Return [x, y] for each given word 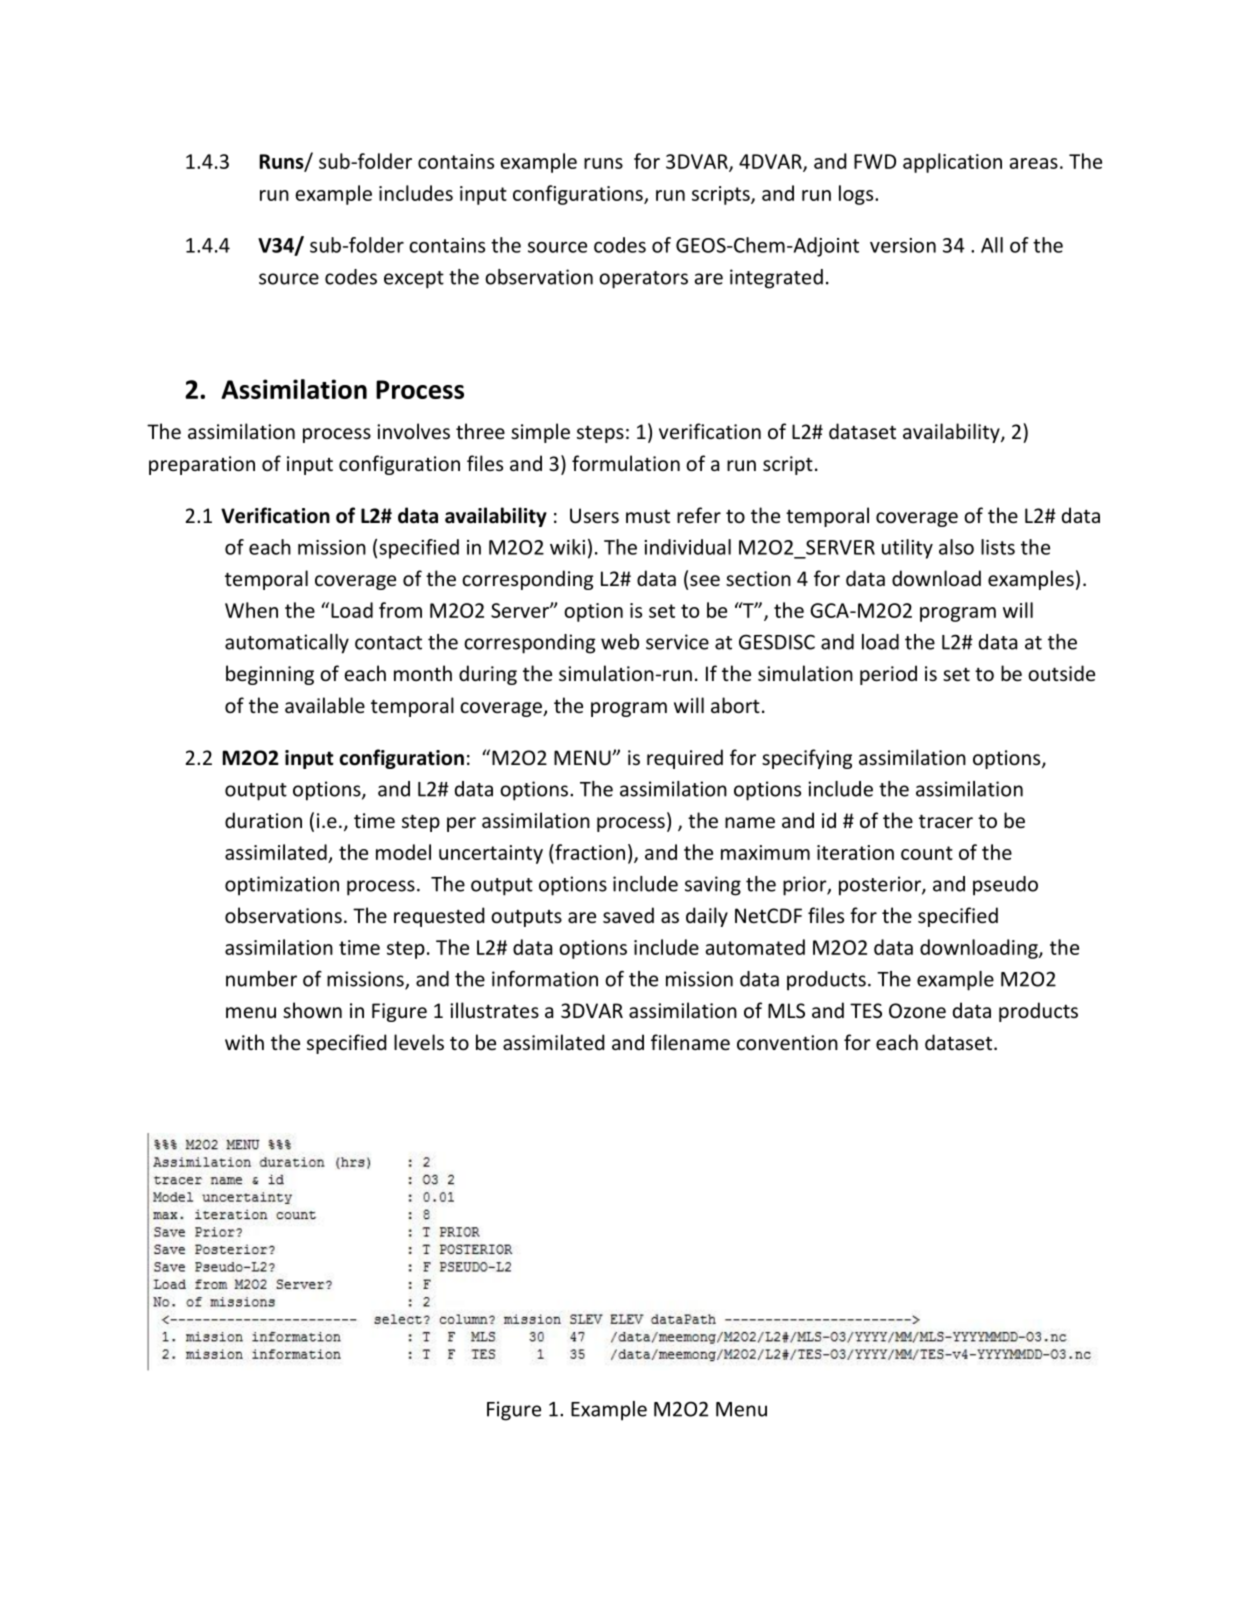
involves [413, 431]
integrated [776, 279]
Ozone [917, 1010]
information [545, 979]
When [251, 610]
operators [643, 280]
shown [312, 1010]
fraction [589, 852]
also [956, 547]
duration [263, 820]
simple [540, 433]
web [620, 642]
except [414, 280]
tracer [946, 821]
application [952, 163]
